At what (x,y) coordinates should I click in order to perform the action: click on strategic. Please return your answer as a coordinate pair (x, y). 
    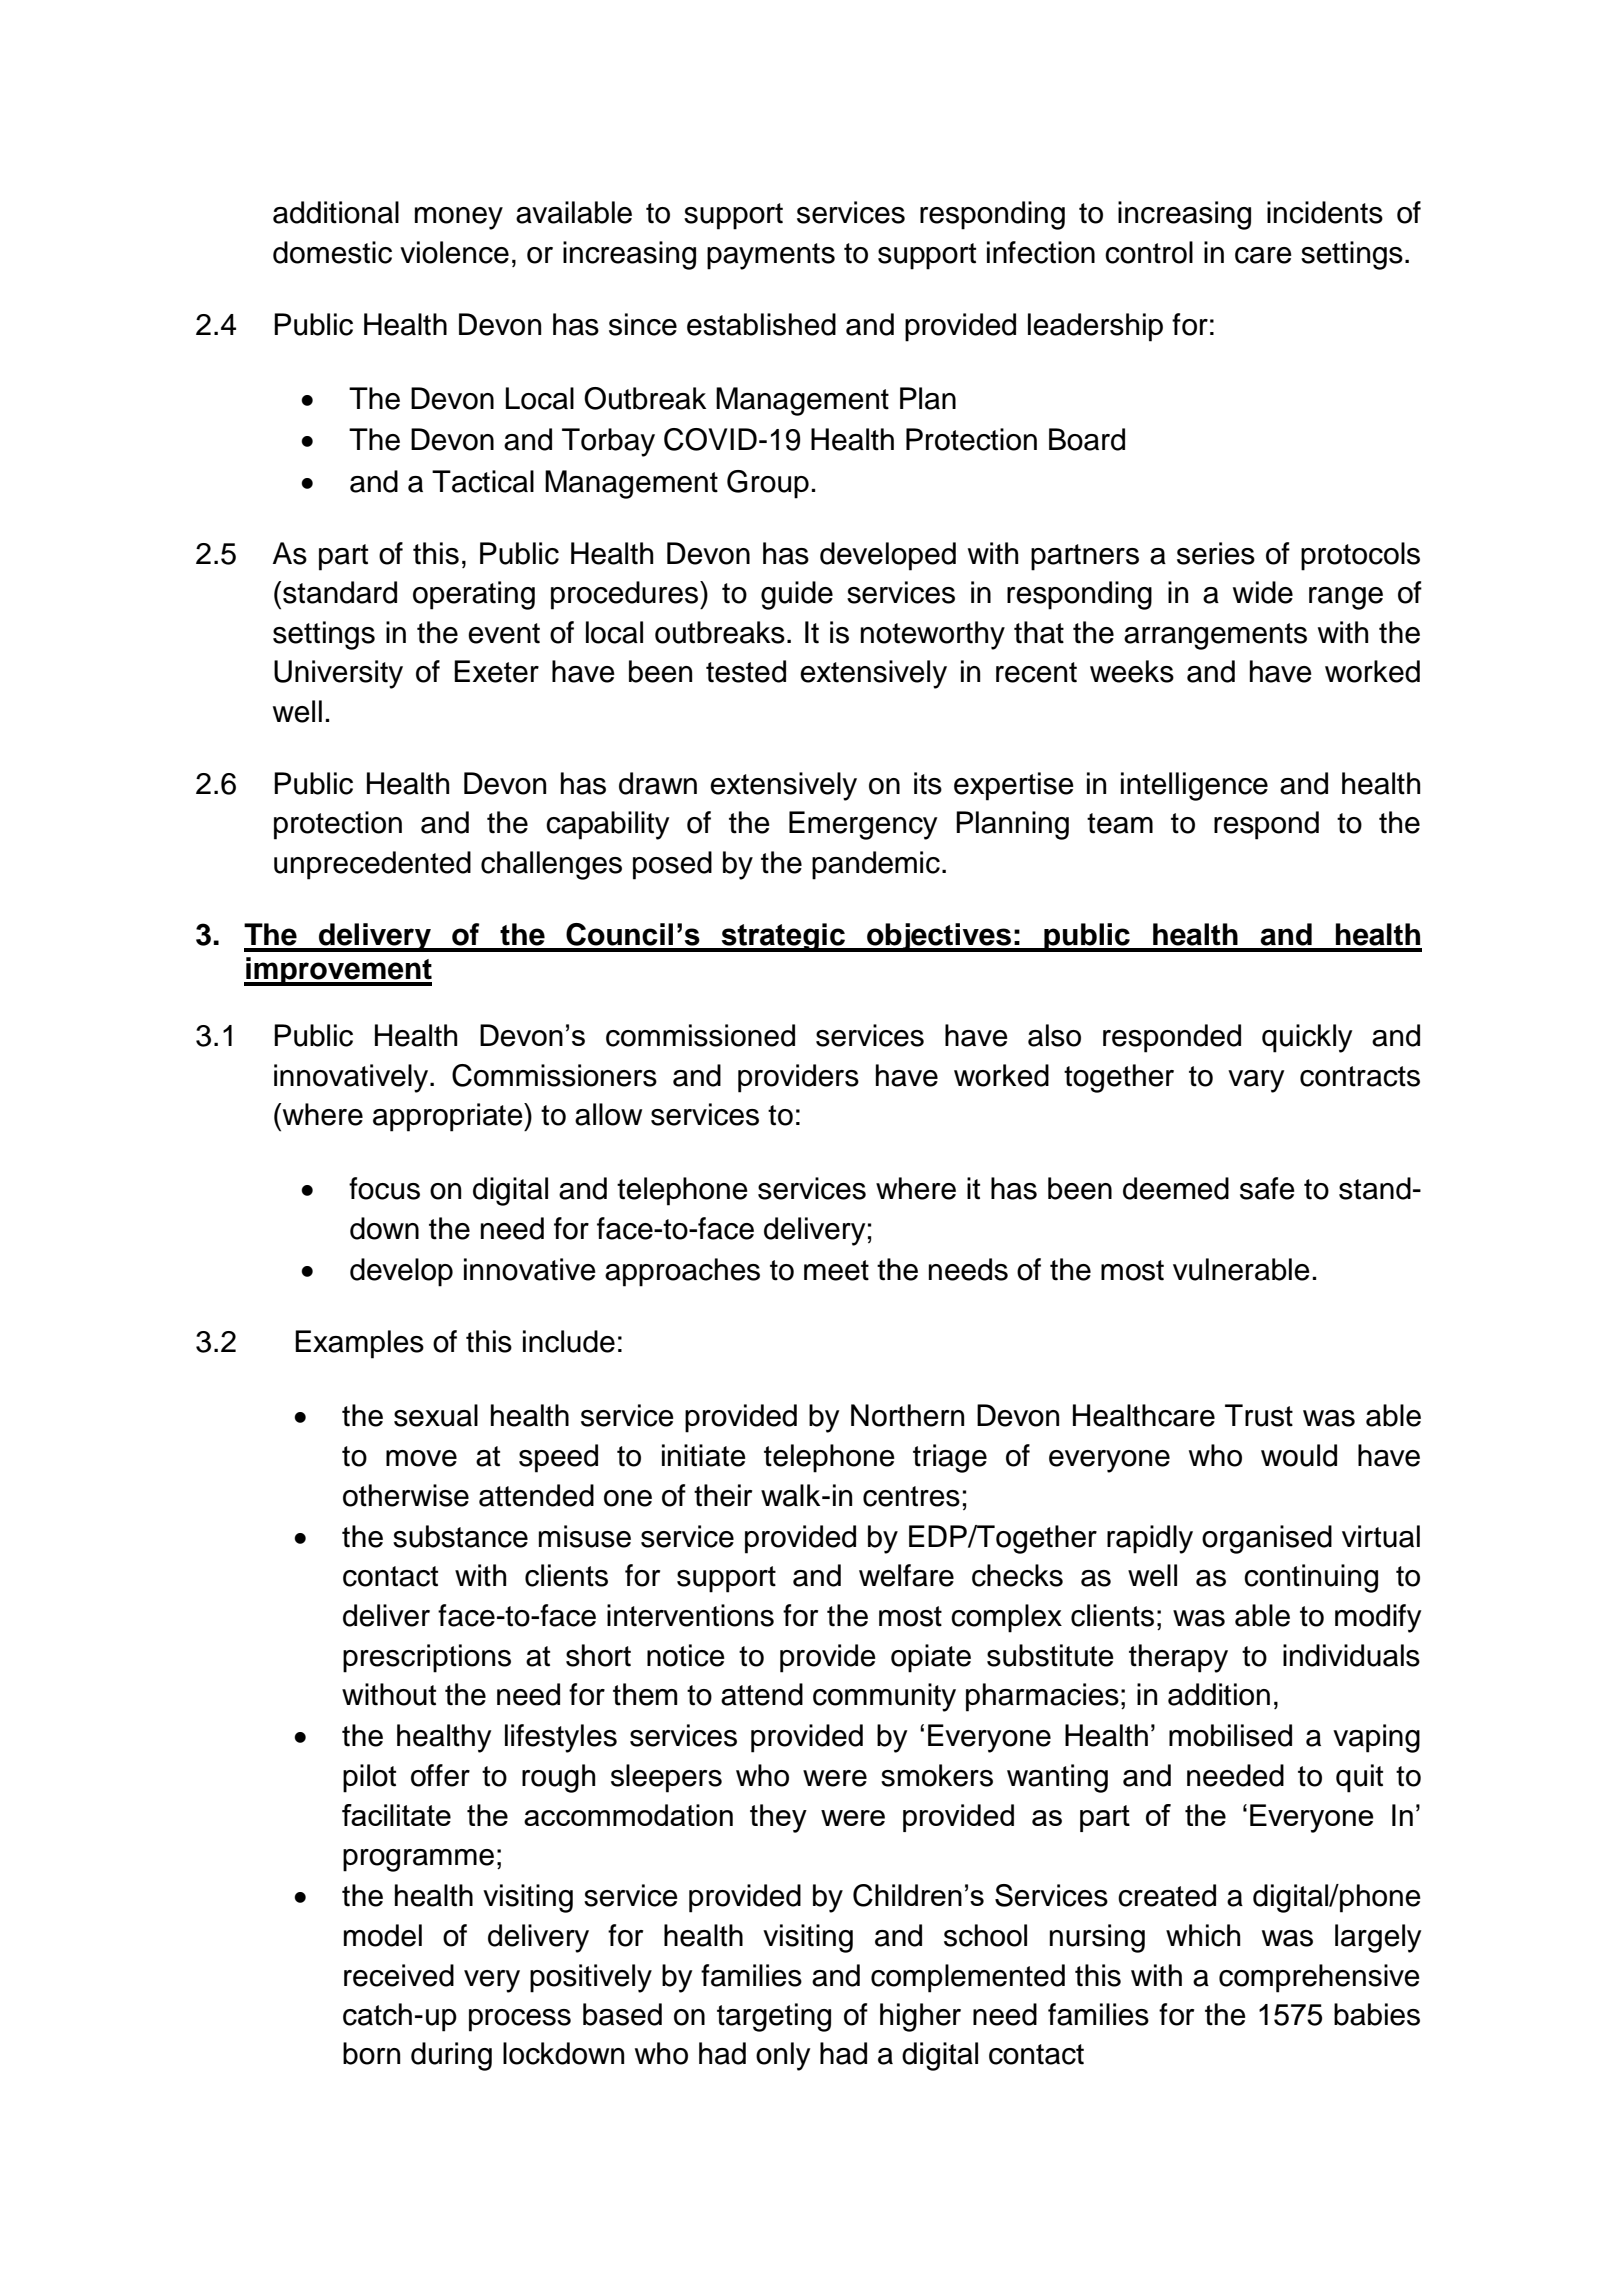
    Looking at the image, I should click on (783, 937).
